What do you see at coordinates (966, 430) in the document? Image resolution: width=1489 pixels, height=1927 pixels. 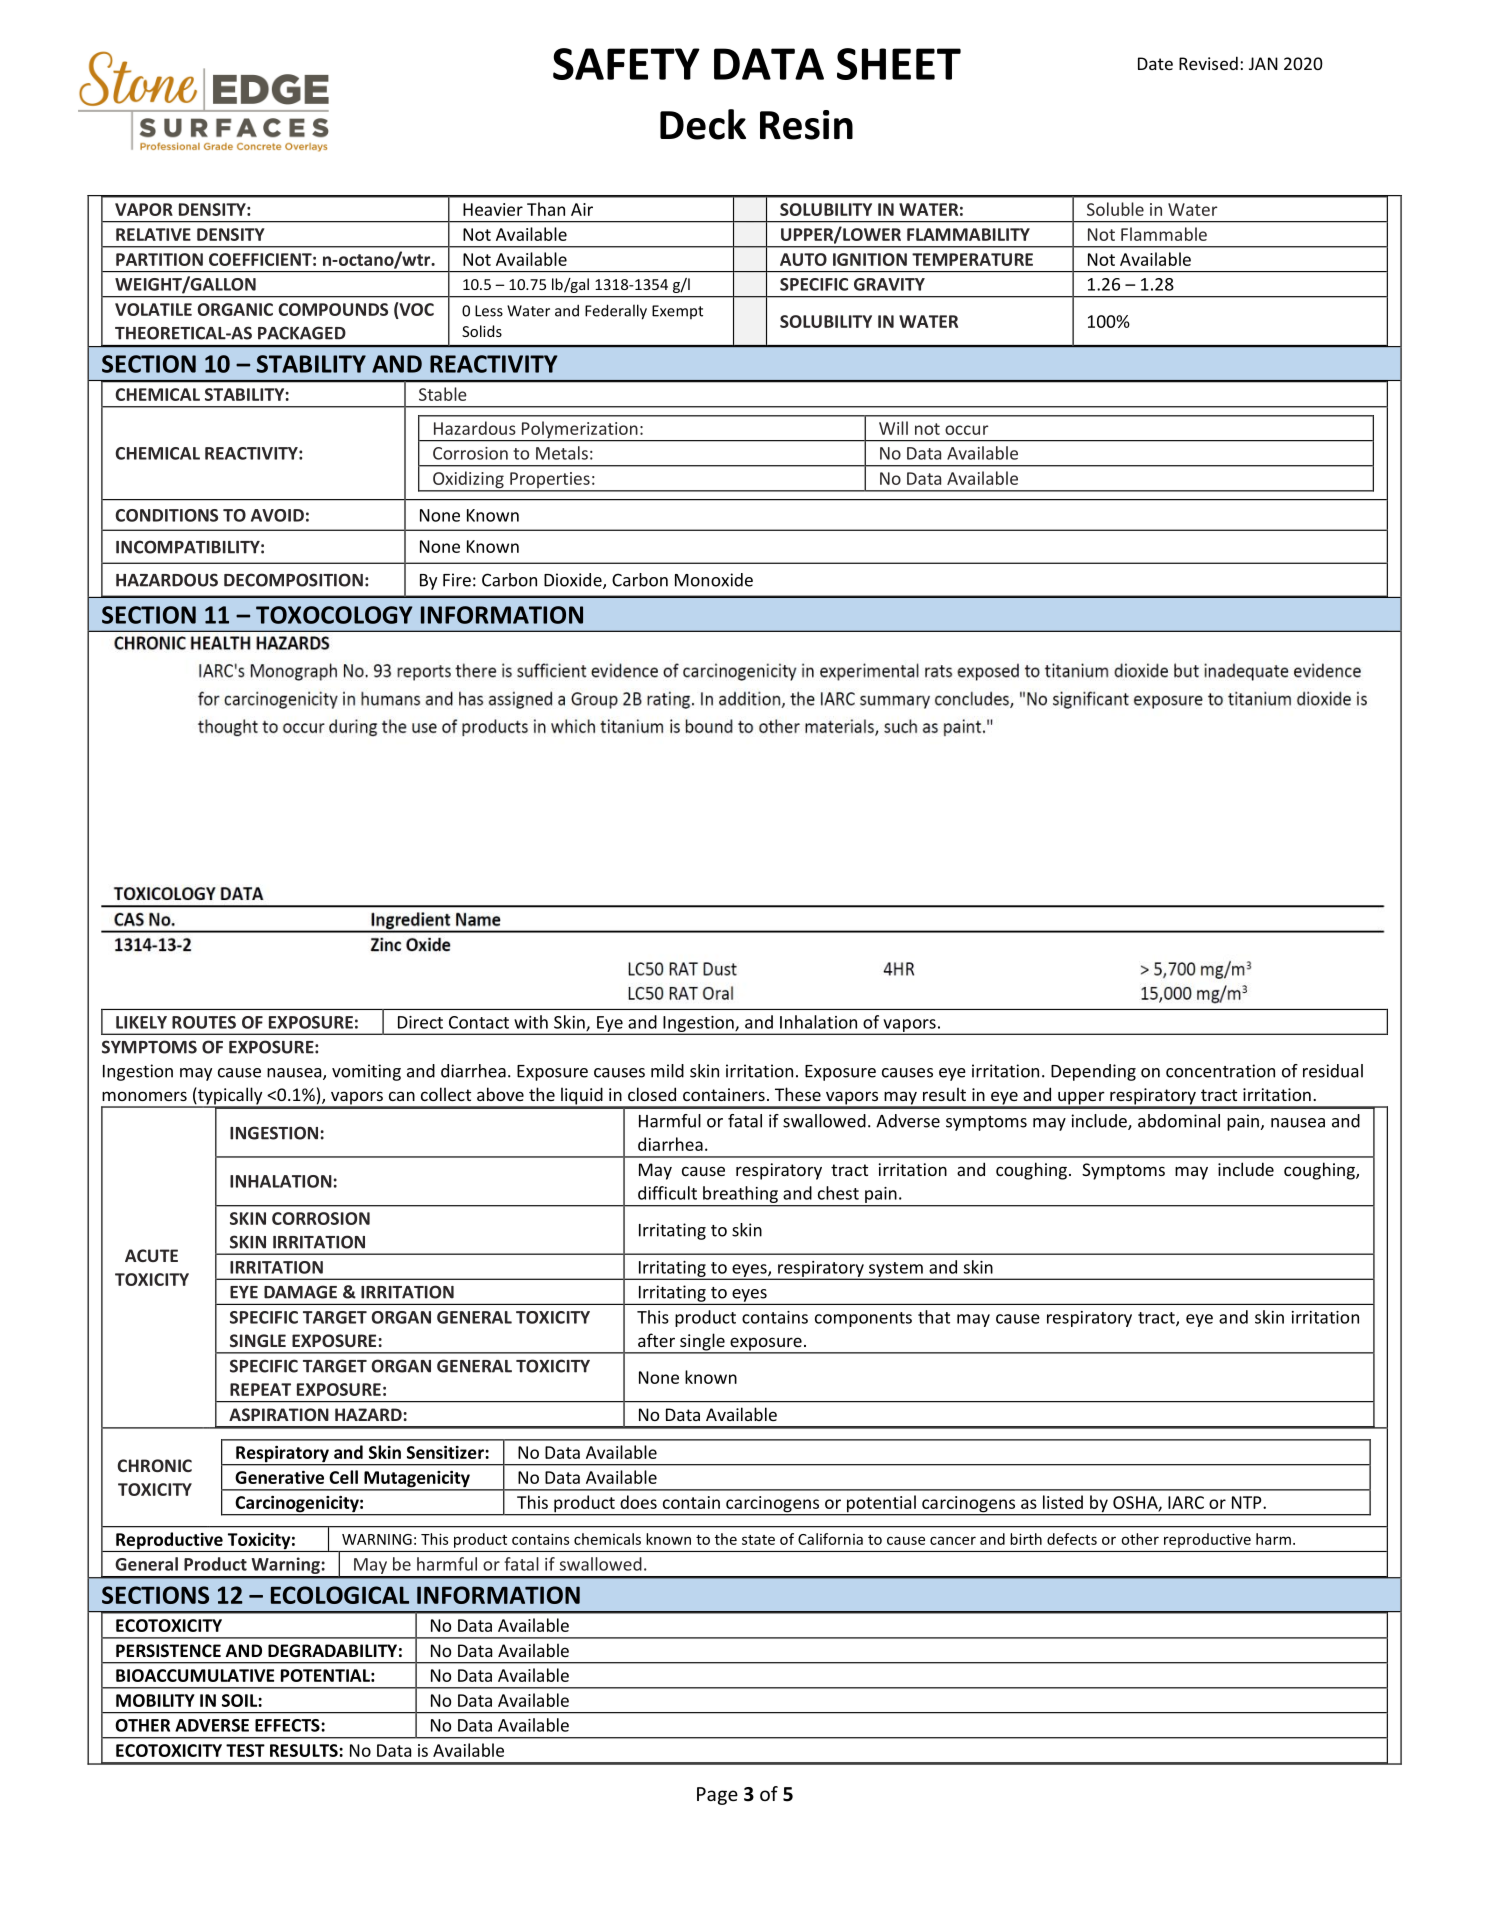 I see `occur` at bounding box center [966, 430].
